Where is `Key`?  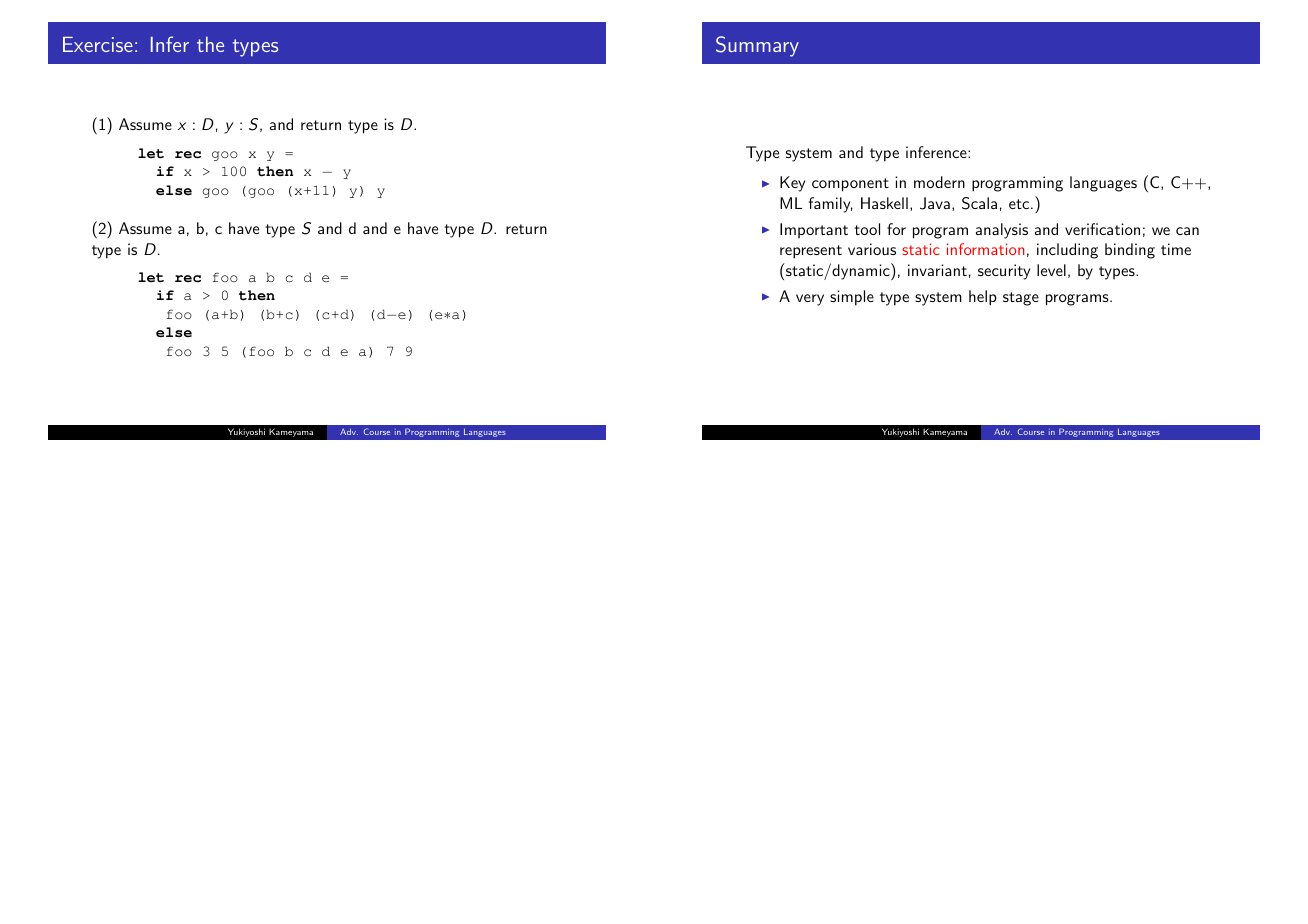 Key is located at coordinates (792, 184).
